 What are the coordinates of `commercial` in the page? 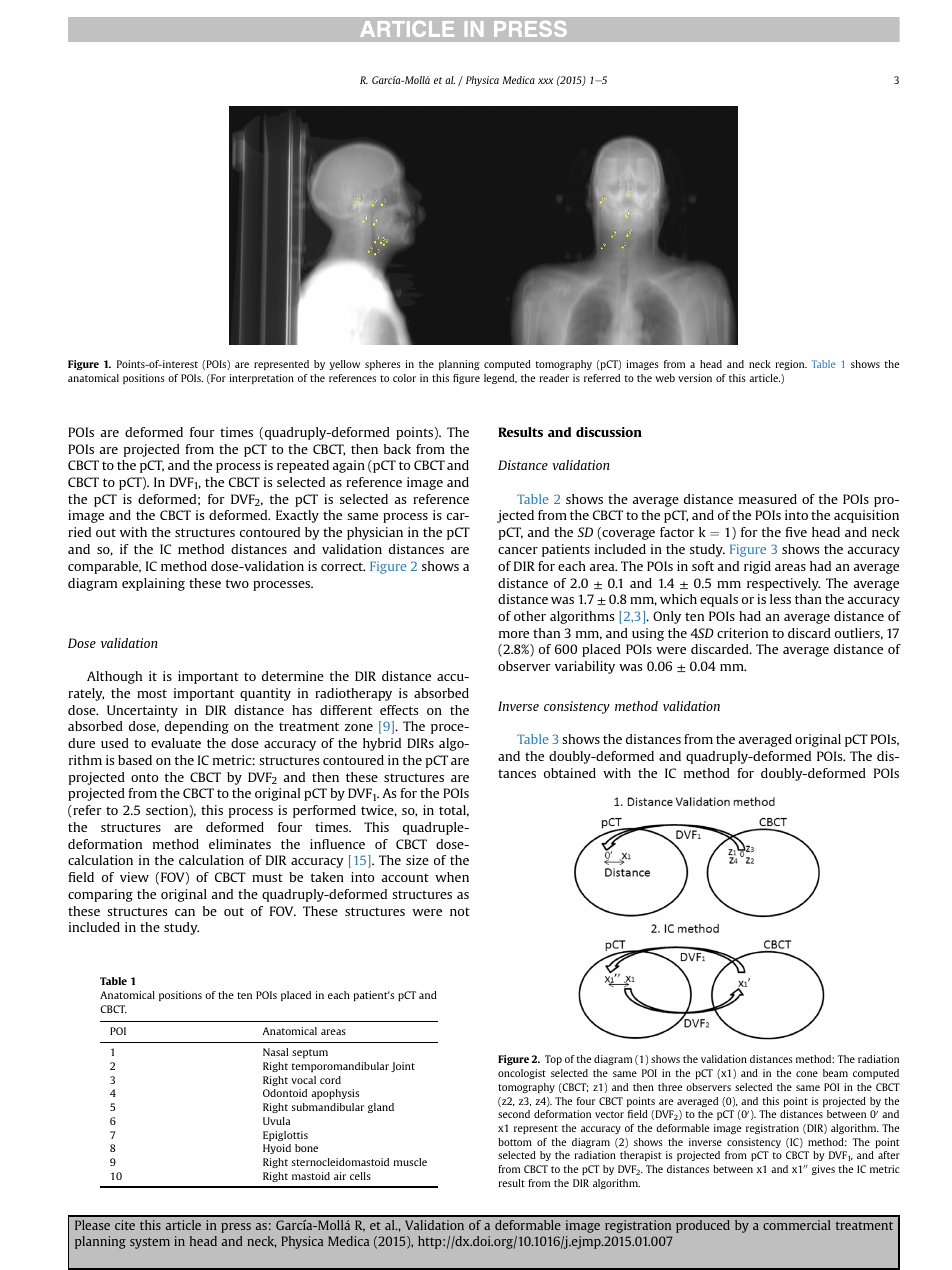 It's located at (796, 1225).
